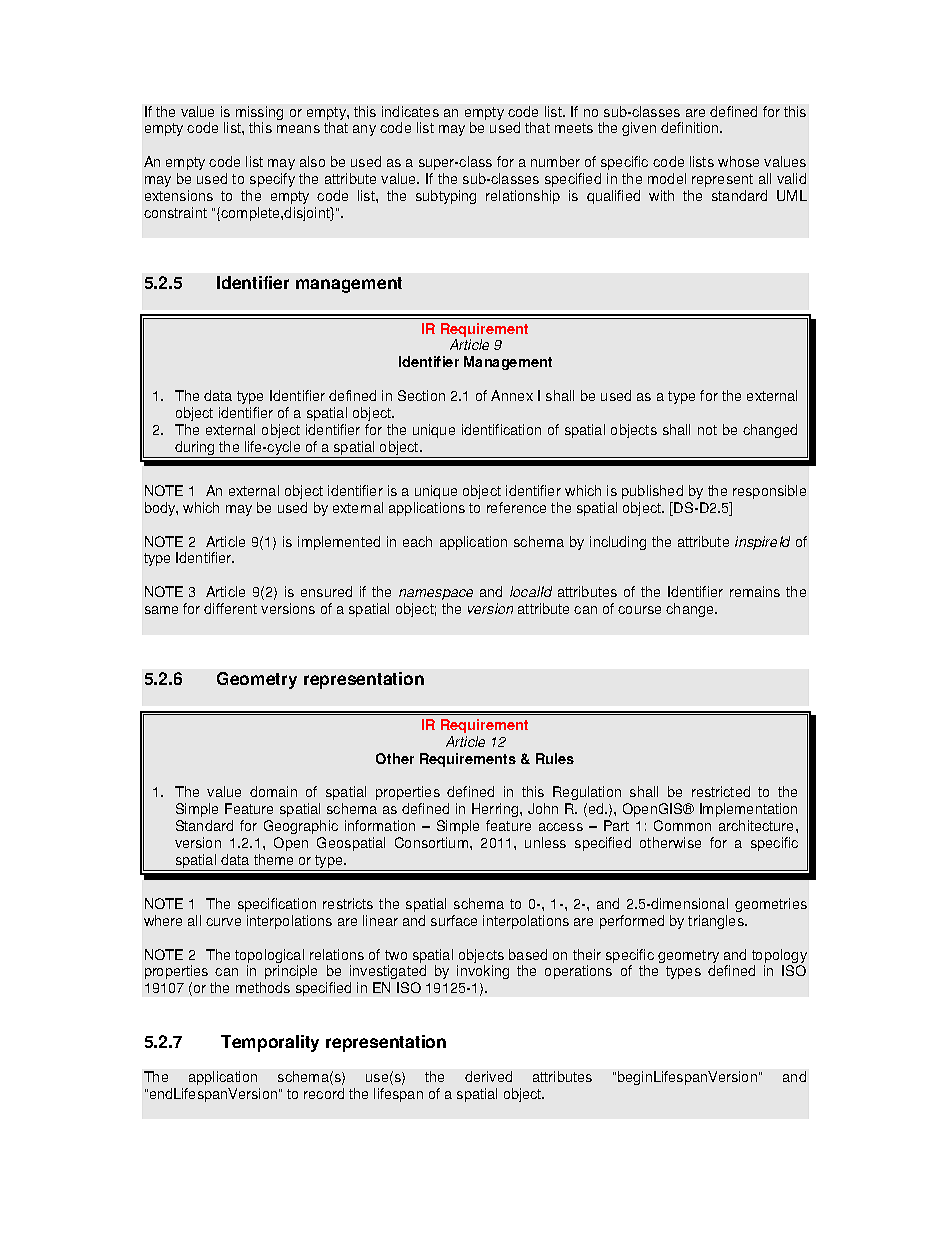 This screenshot has width=952, height=1233. What do you see at coordinates (779, 957) in the screenshot?
I see `topology` at bounding box center [779, 957].
